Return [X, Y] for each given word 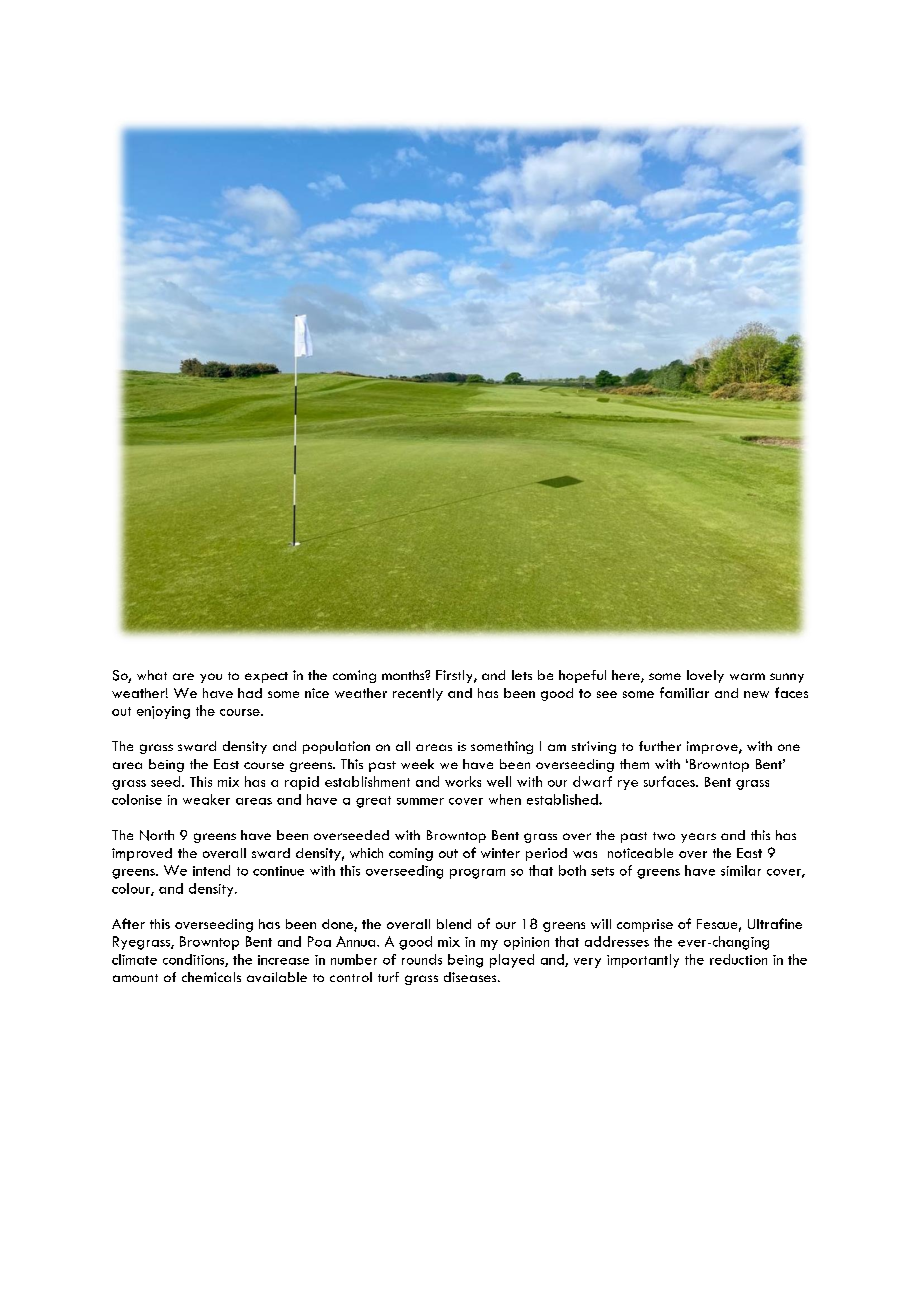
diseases [471, 977]
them [634, 764]
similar [741, 870]
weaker [206, 799]
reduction [738, 959]
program [477, 874]
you [211, 678]
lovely [705, 676]
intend [211, 870]
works [463, 781]
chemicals [211, 977]
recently [418, 694]
